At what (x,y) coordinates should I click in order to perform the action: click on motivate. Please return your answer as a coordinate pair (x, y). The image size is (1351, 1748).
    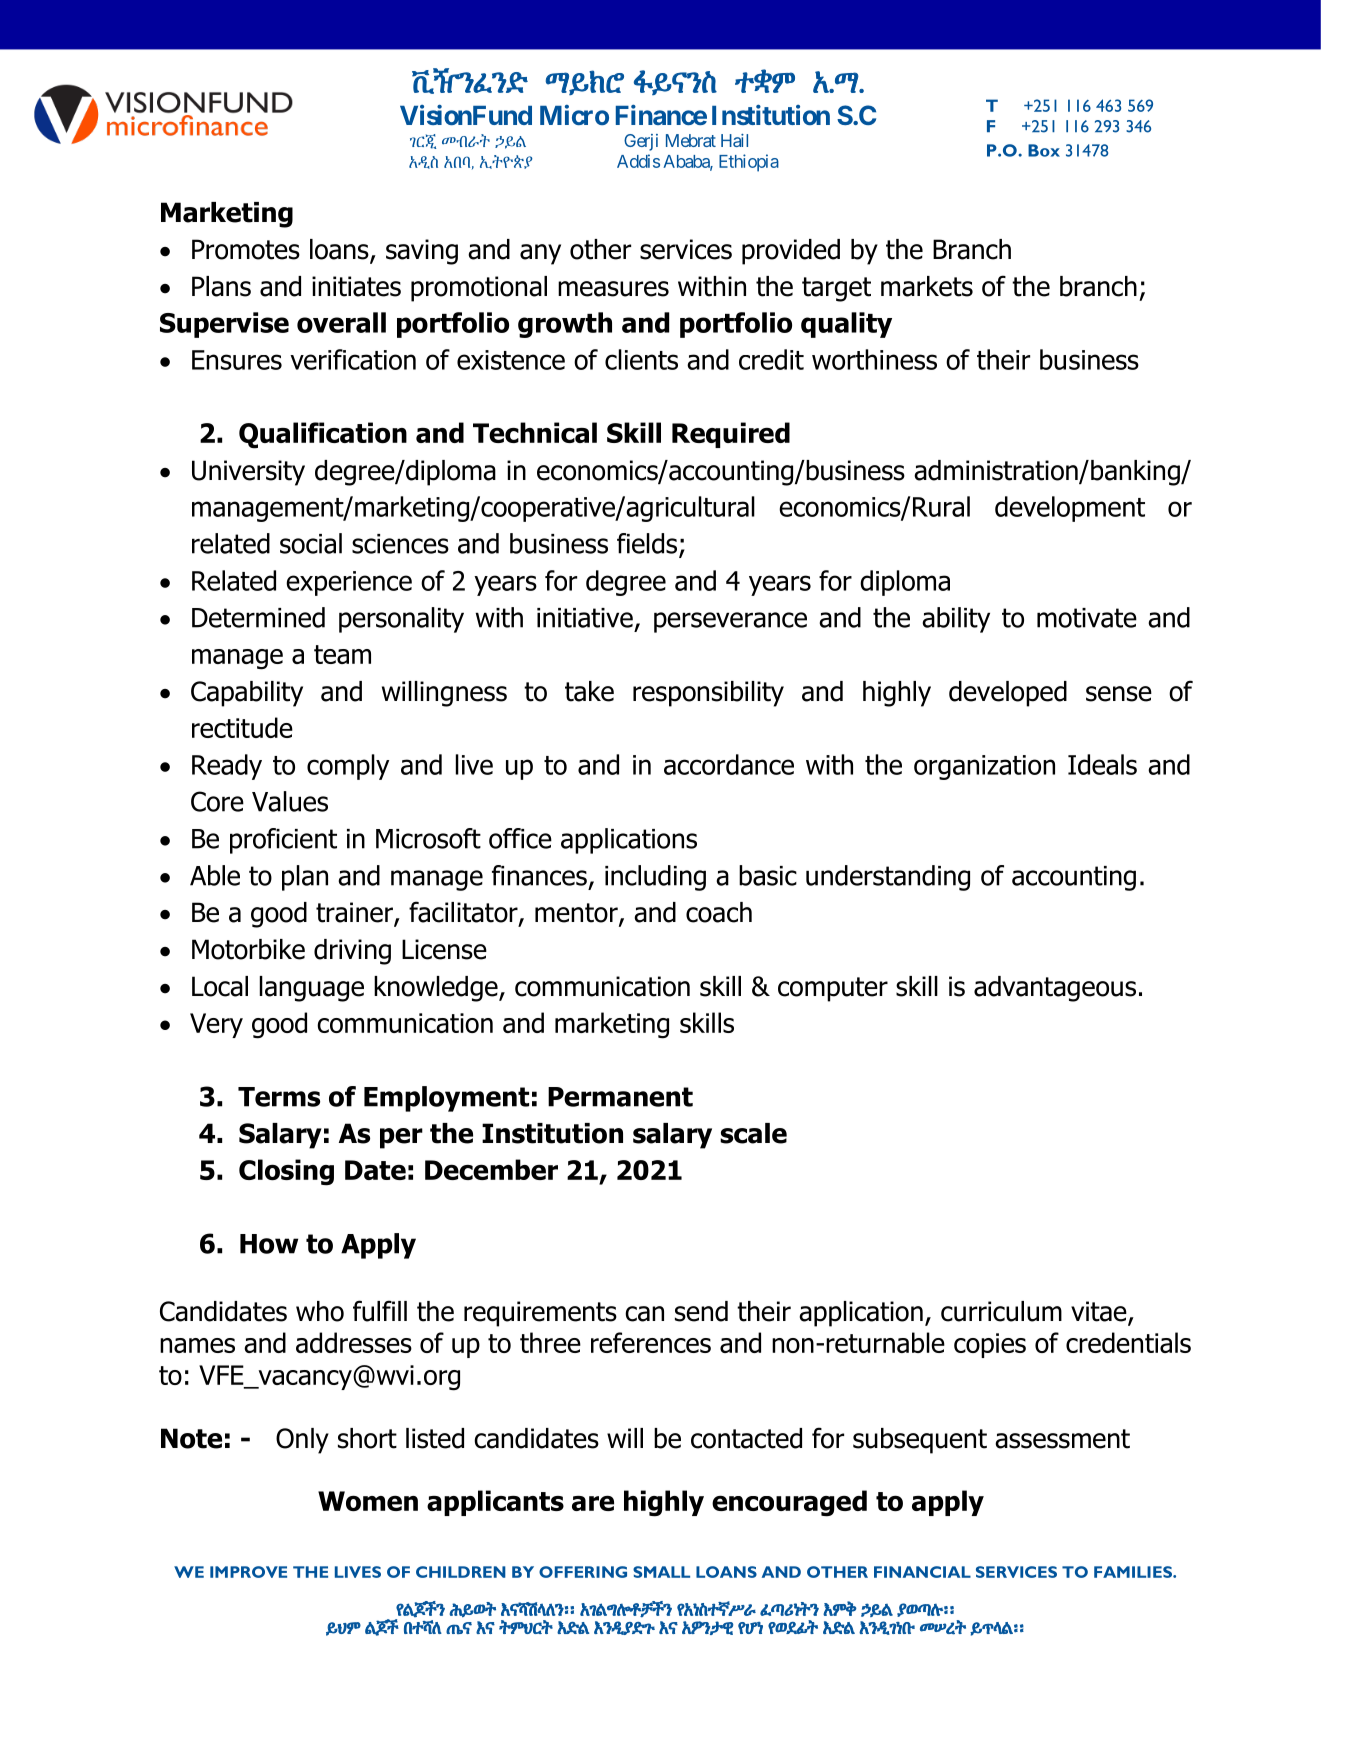
    Looking at the image, I should click on (1087, 618).
